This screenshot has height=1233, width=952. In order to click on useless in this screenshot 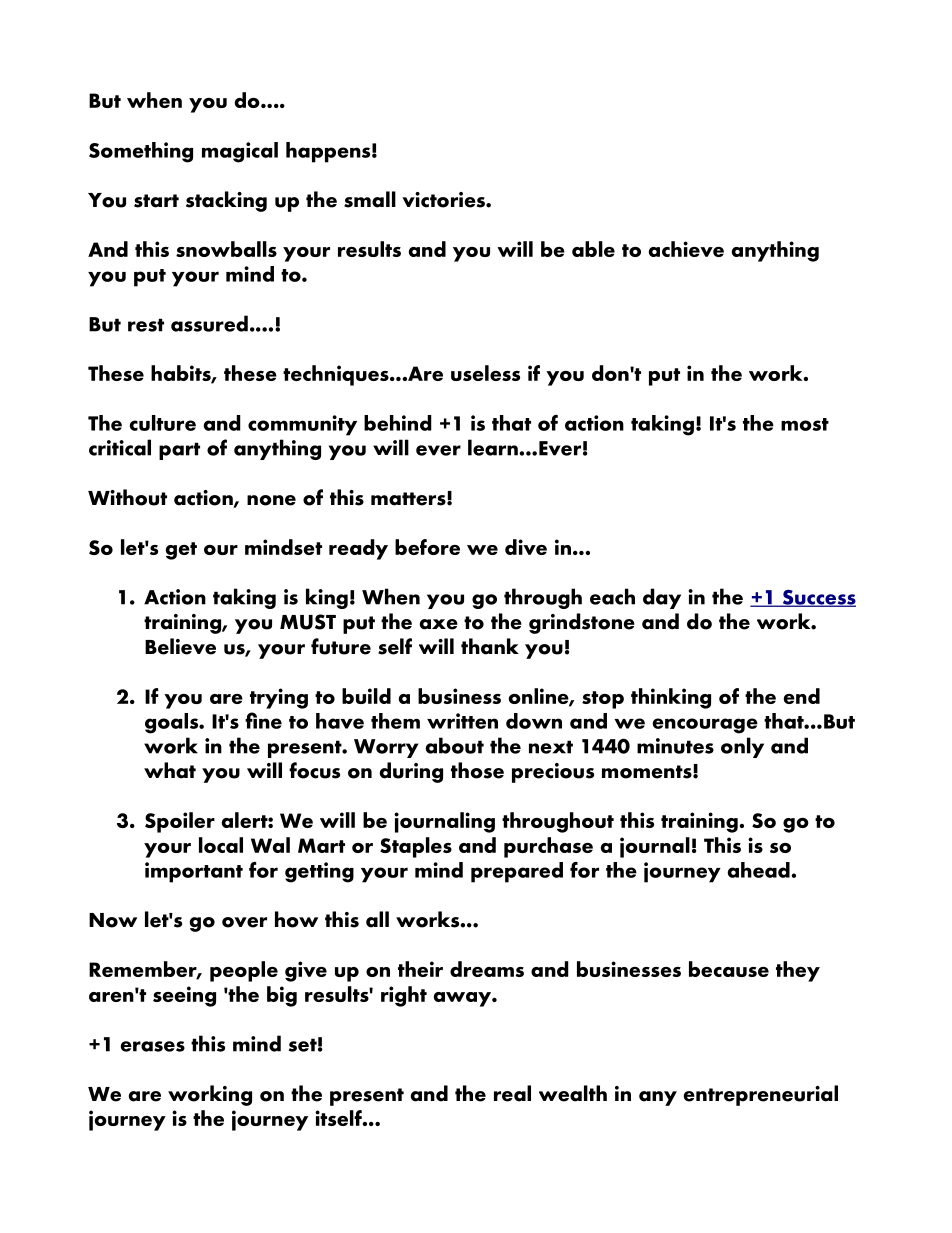, I will do `click(485, 373)`.
